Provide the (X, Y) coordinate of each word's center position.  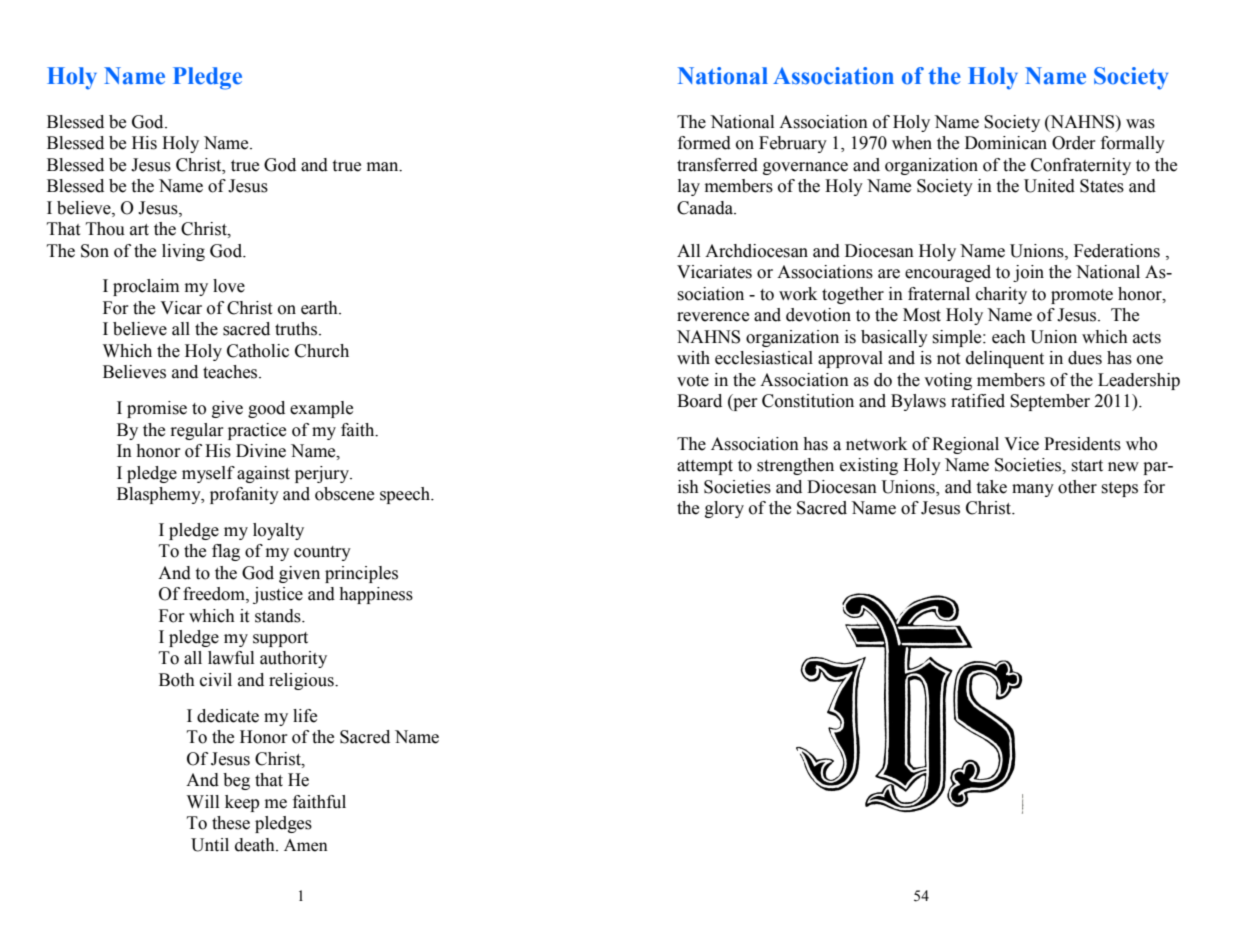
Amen (306, 845)
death (256, 845)
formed (704, 143)
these (231, 823)
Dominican (1006, 143)
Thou (105, 229)
